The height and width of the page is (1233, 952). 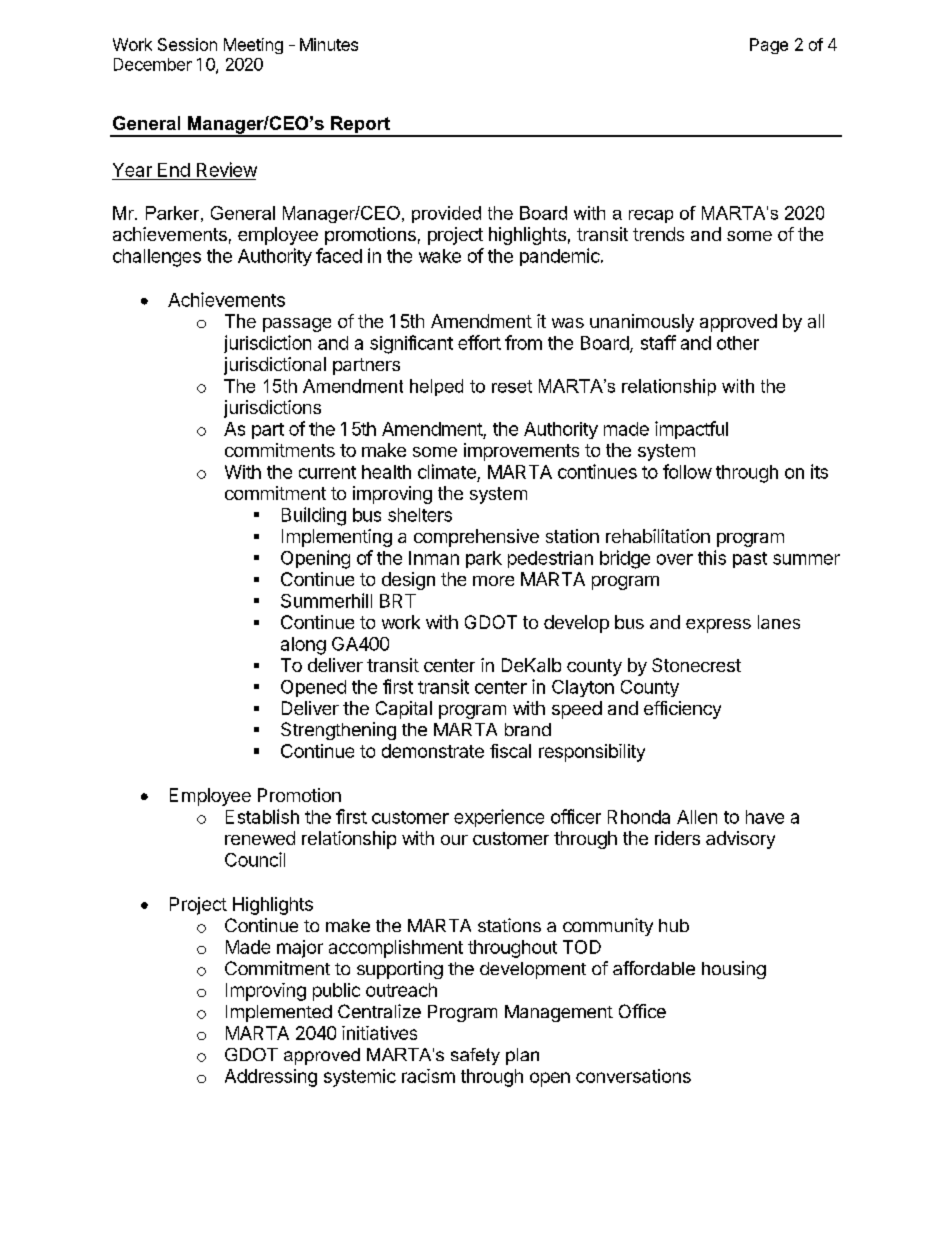 What do you see at coordinates (750, 560) in the page?
I see `past` at bounding box center [750, 560].
